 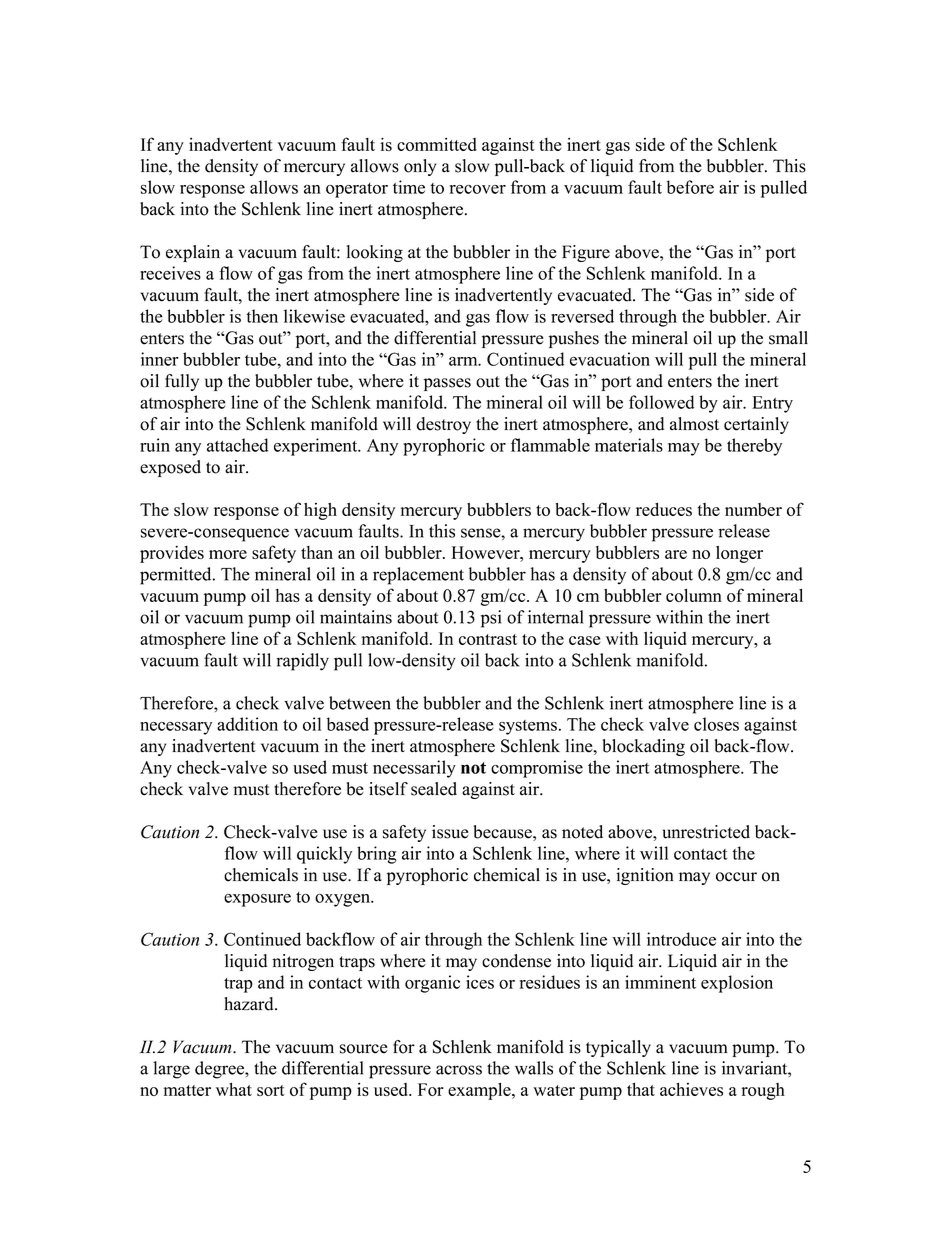 What do you see at coordinates (706, 832) in the screenshot?
I see `unrestricted` at bounding box center [706, 832].
